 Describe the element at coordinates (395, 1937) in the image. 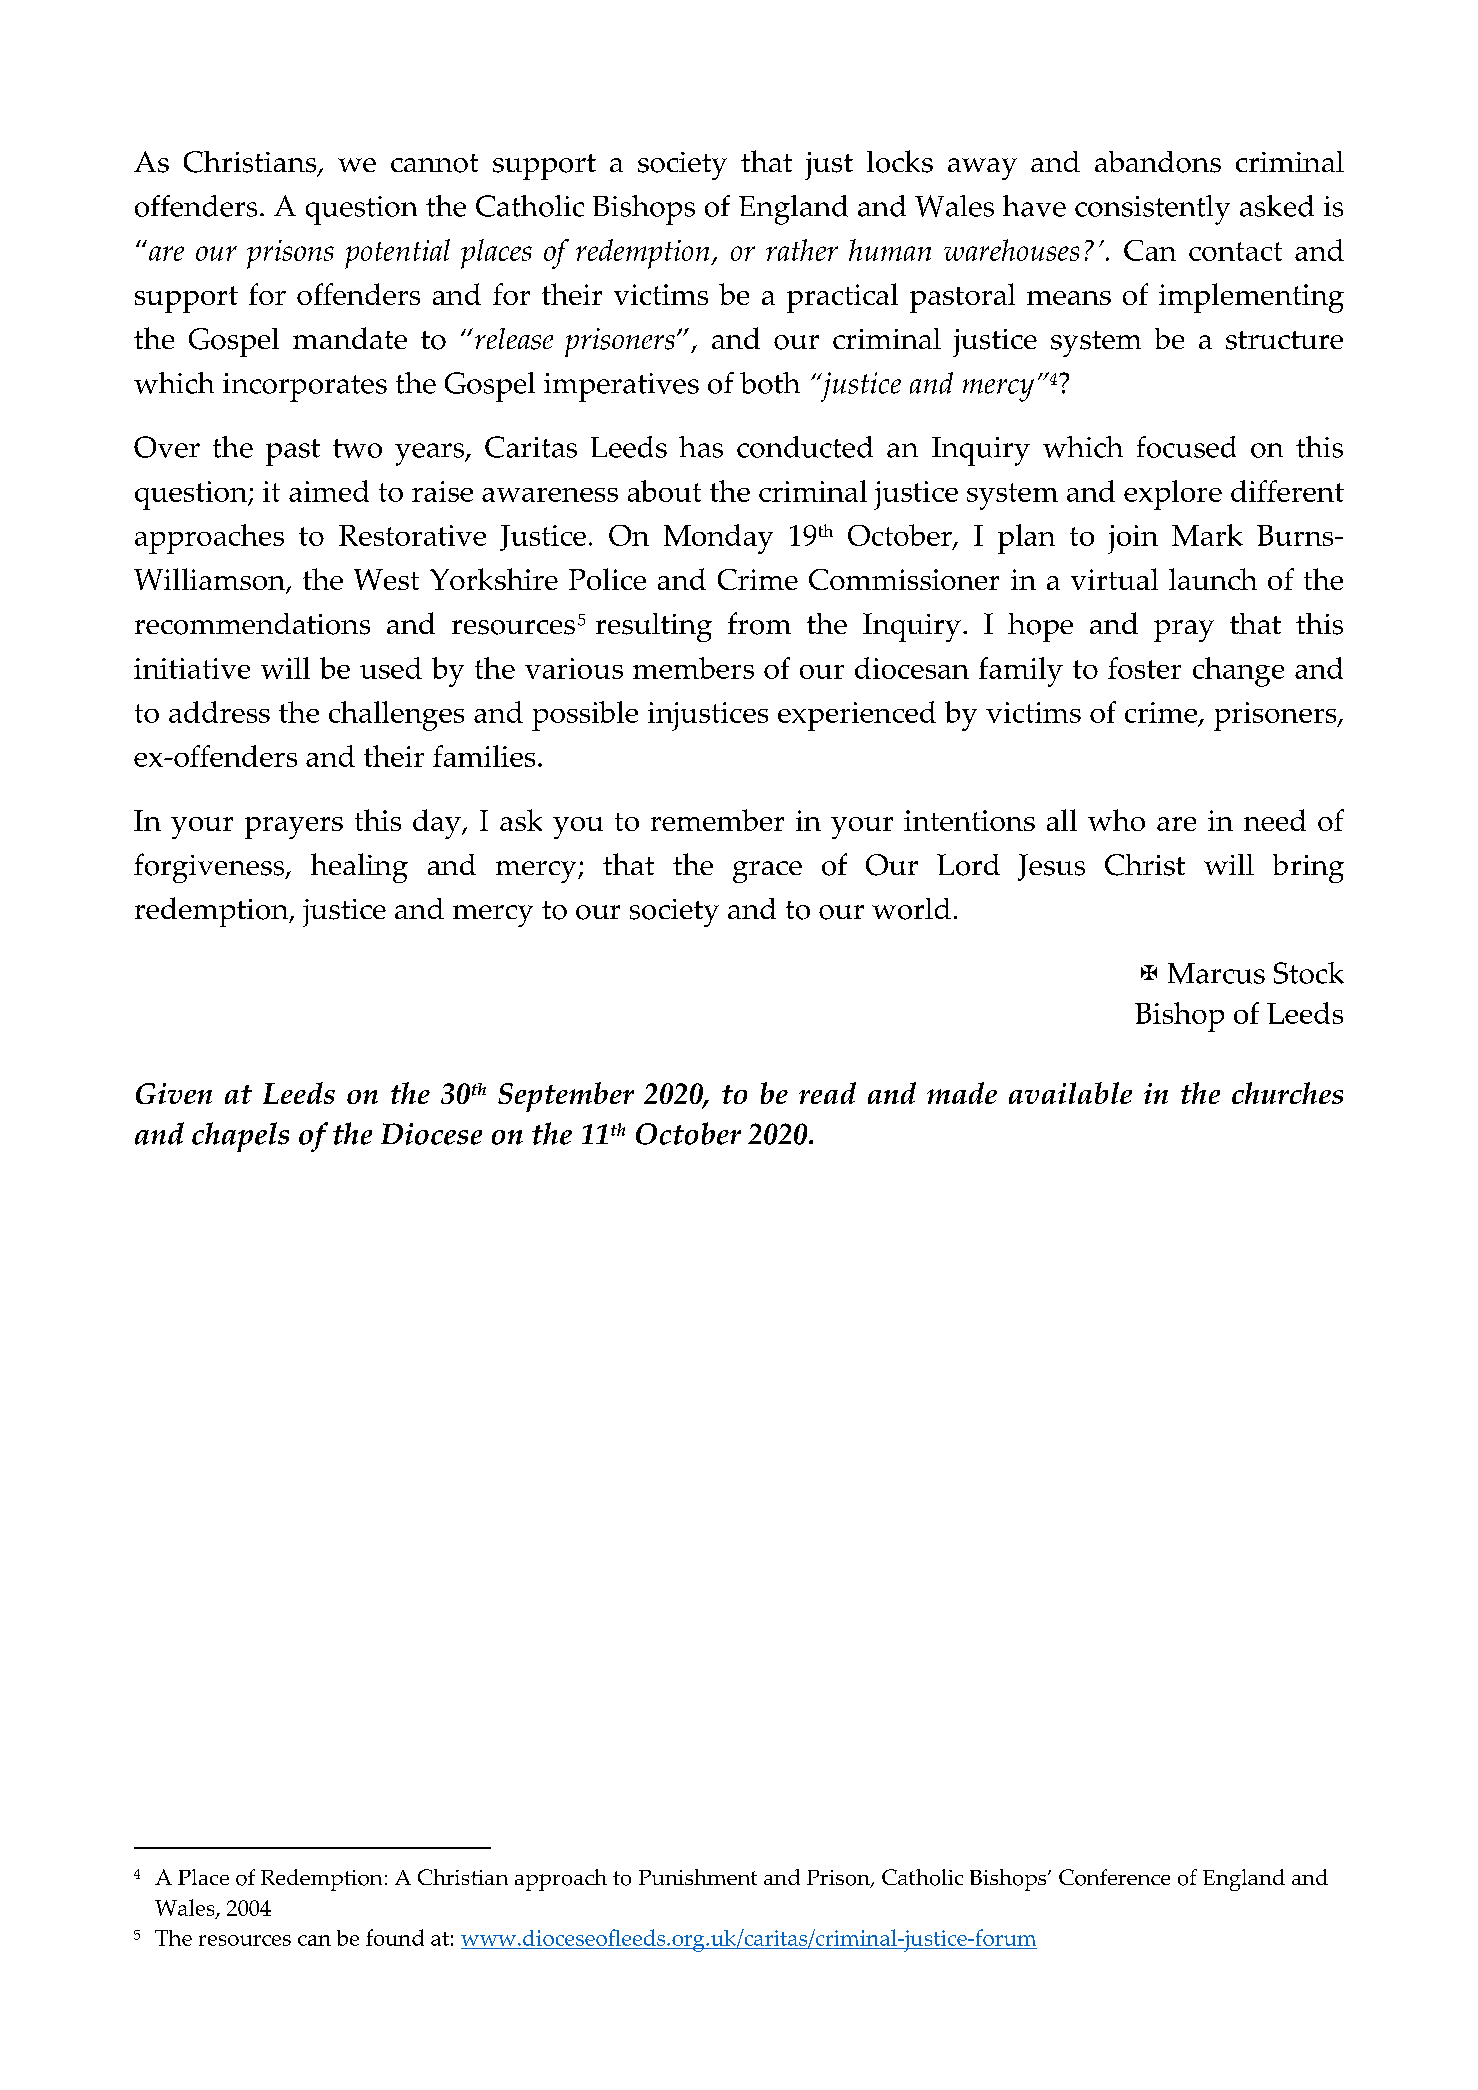

I see `found` at that location.
